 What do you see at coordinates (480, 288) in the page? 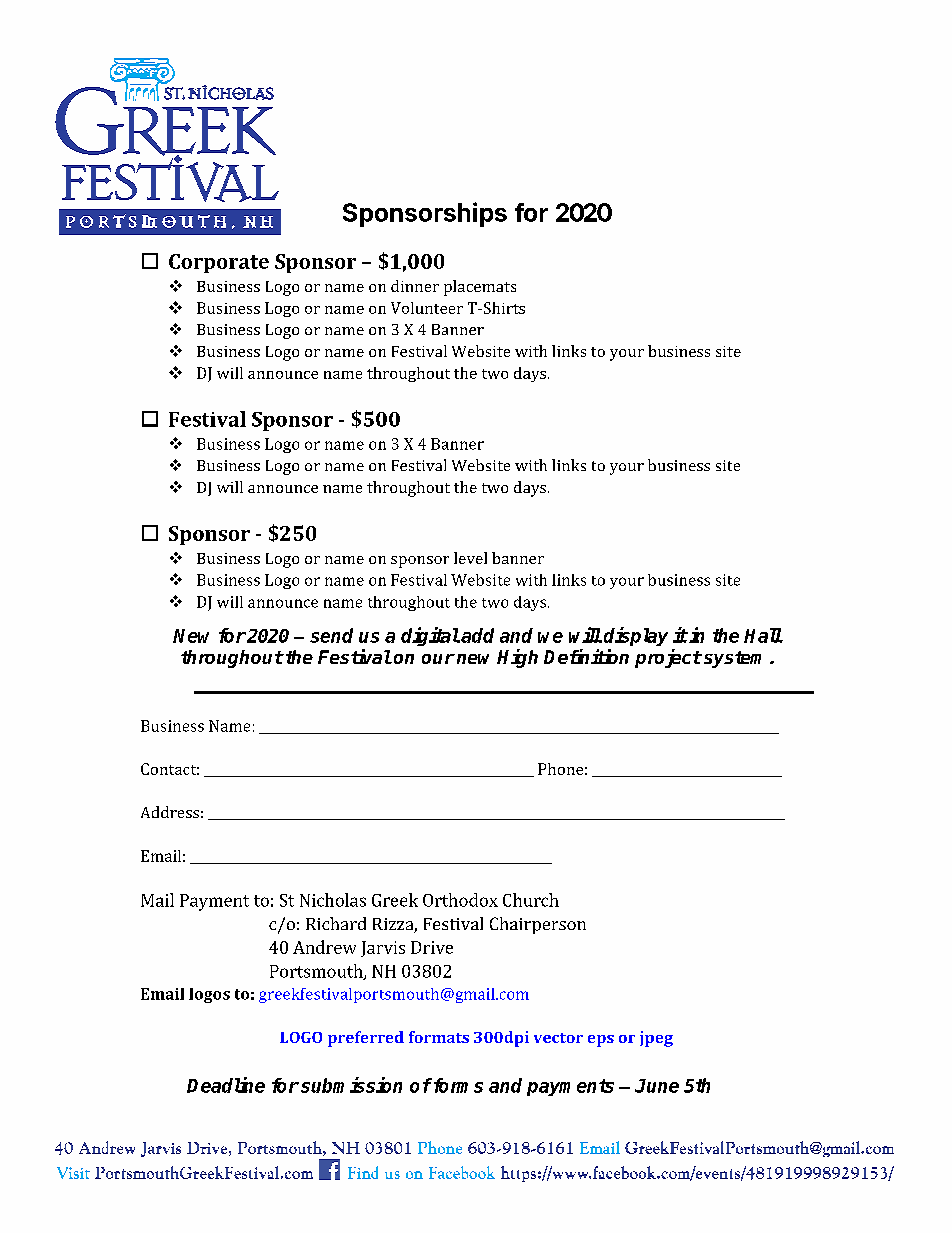
I see `placemats` at bounding box center [480, 288].
